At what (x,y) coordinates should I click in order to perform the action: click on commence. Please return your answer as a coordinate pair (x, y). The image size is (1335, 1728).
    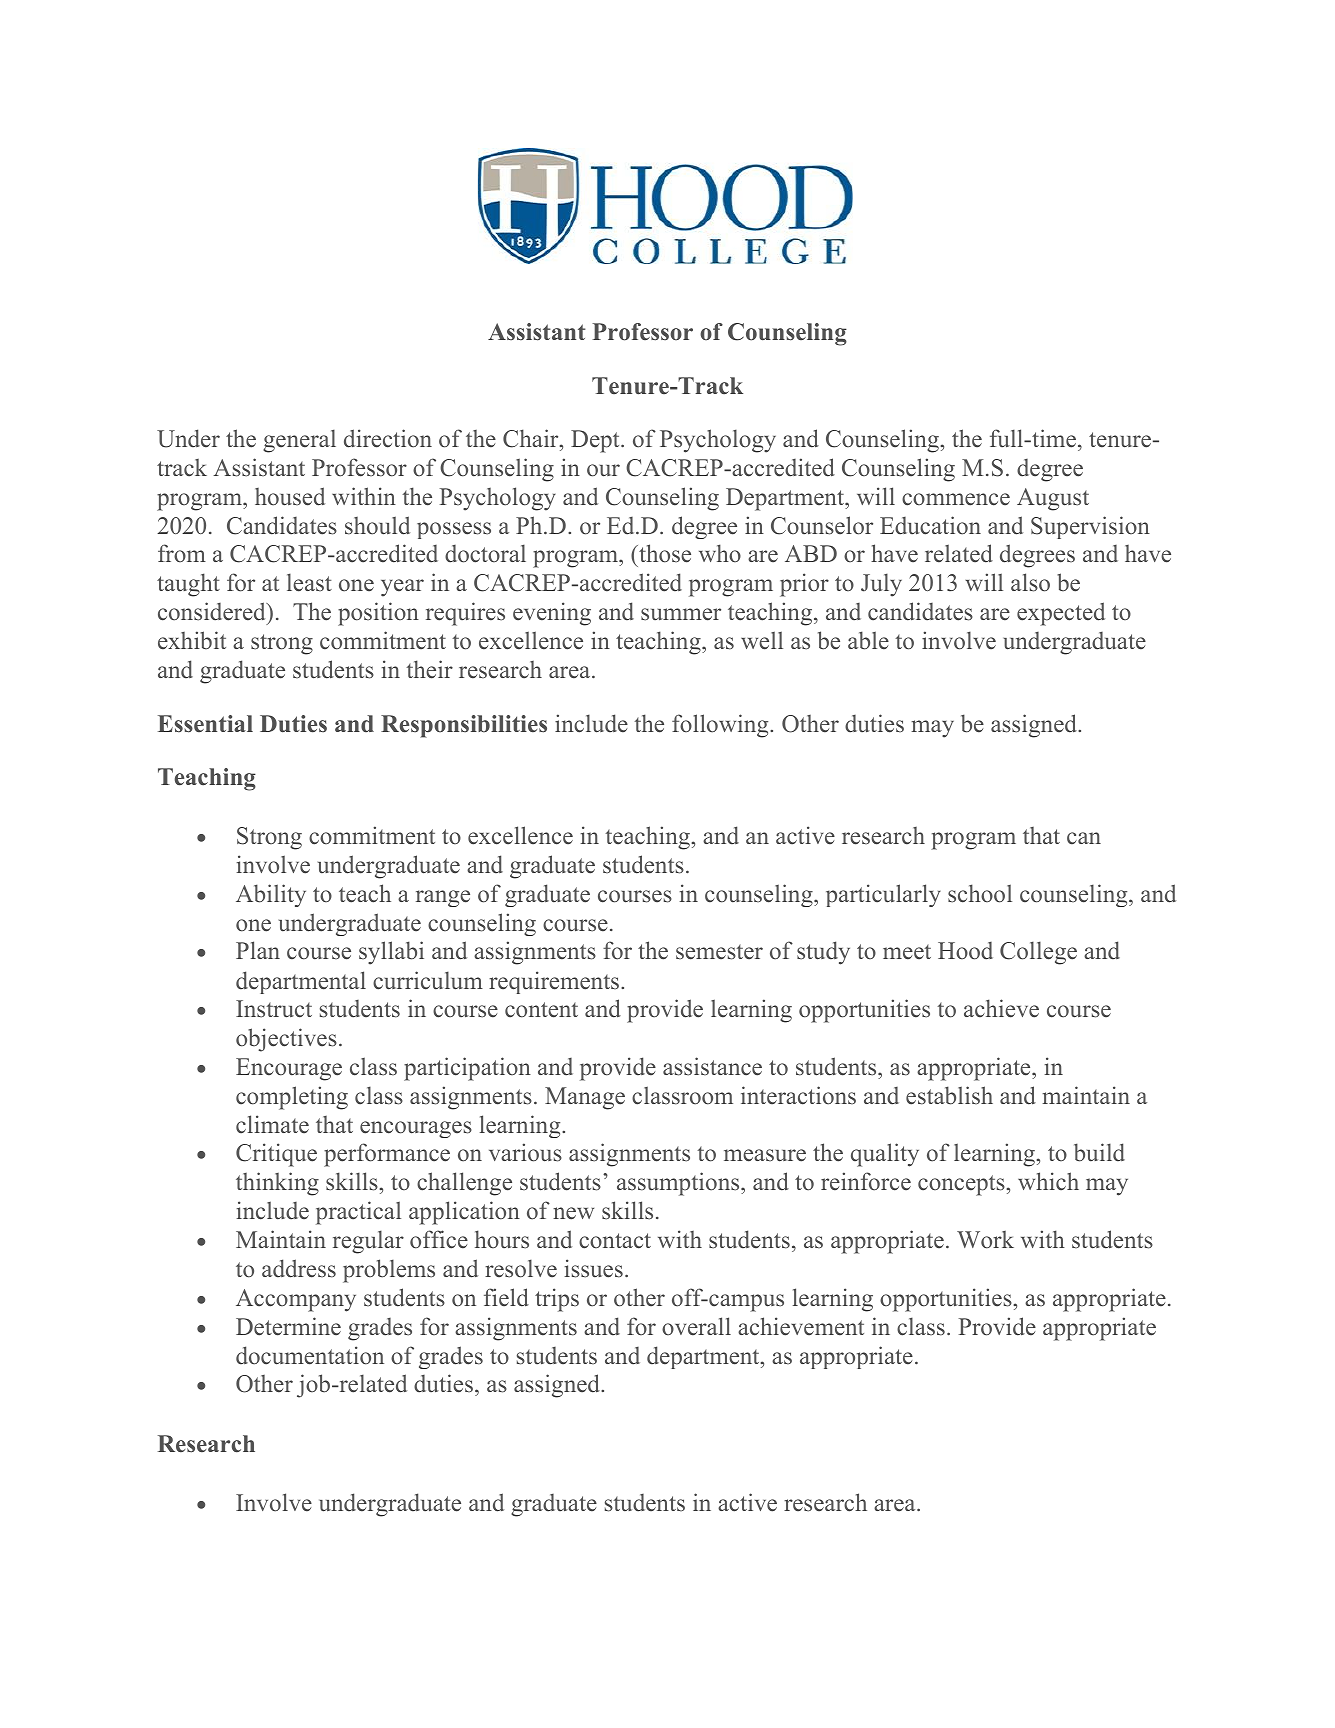
    Looking at the image, I should click on (956, 499).
